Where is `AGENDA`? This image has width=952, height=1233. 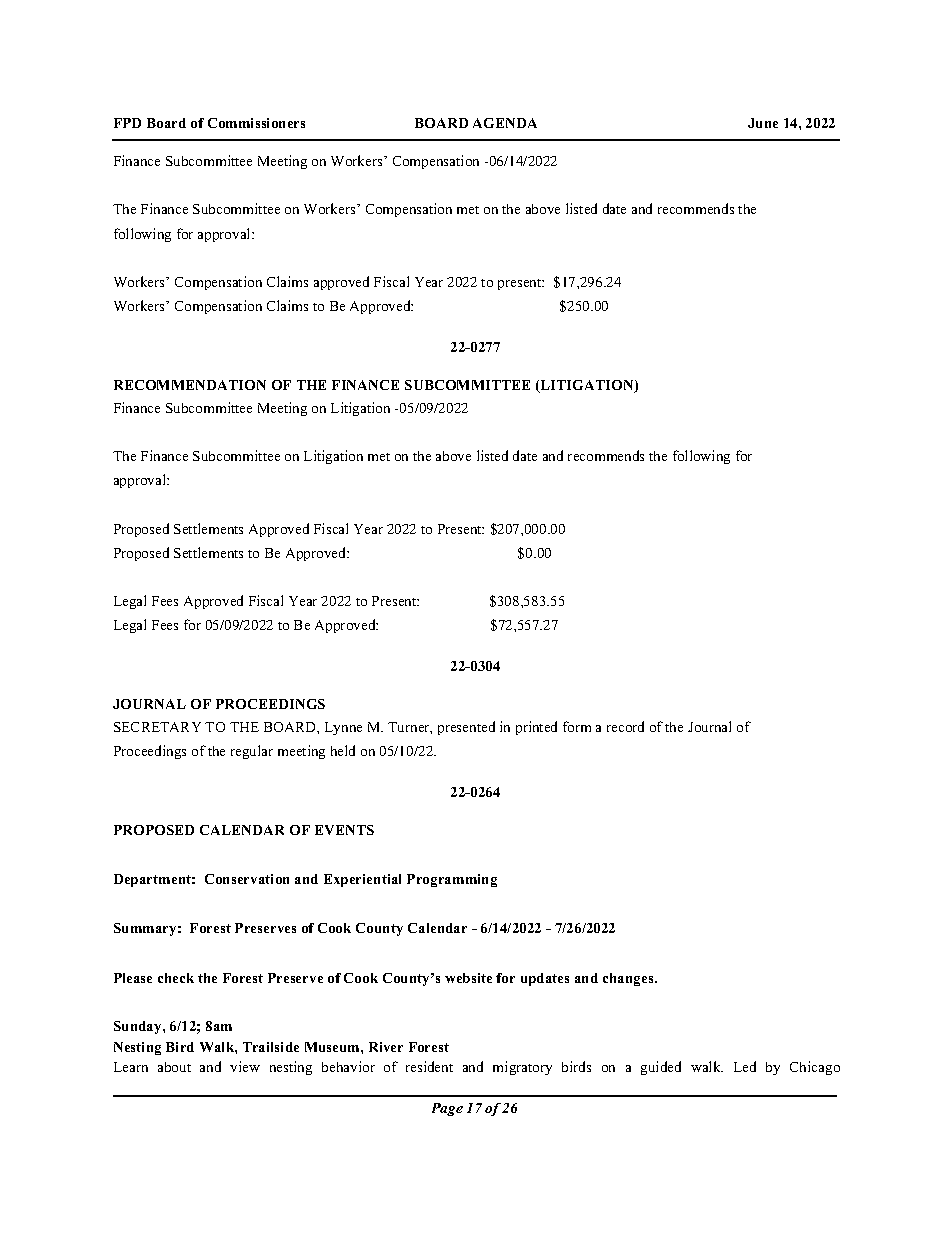 AGENDA is located at coordinates (505, 123).
